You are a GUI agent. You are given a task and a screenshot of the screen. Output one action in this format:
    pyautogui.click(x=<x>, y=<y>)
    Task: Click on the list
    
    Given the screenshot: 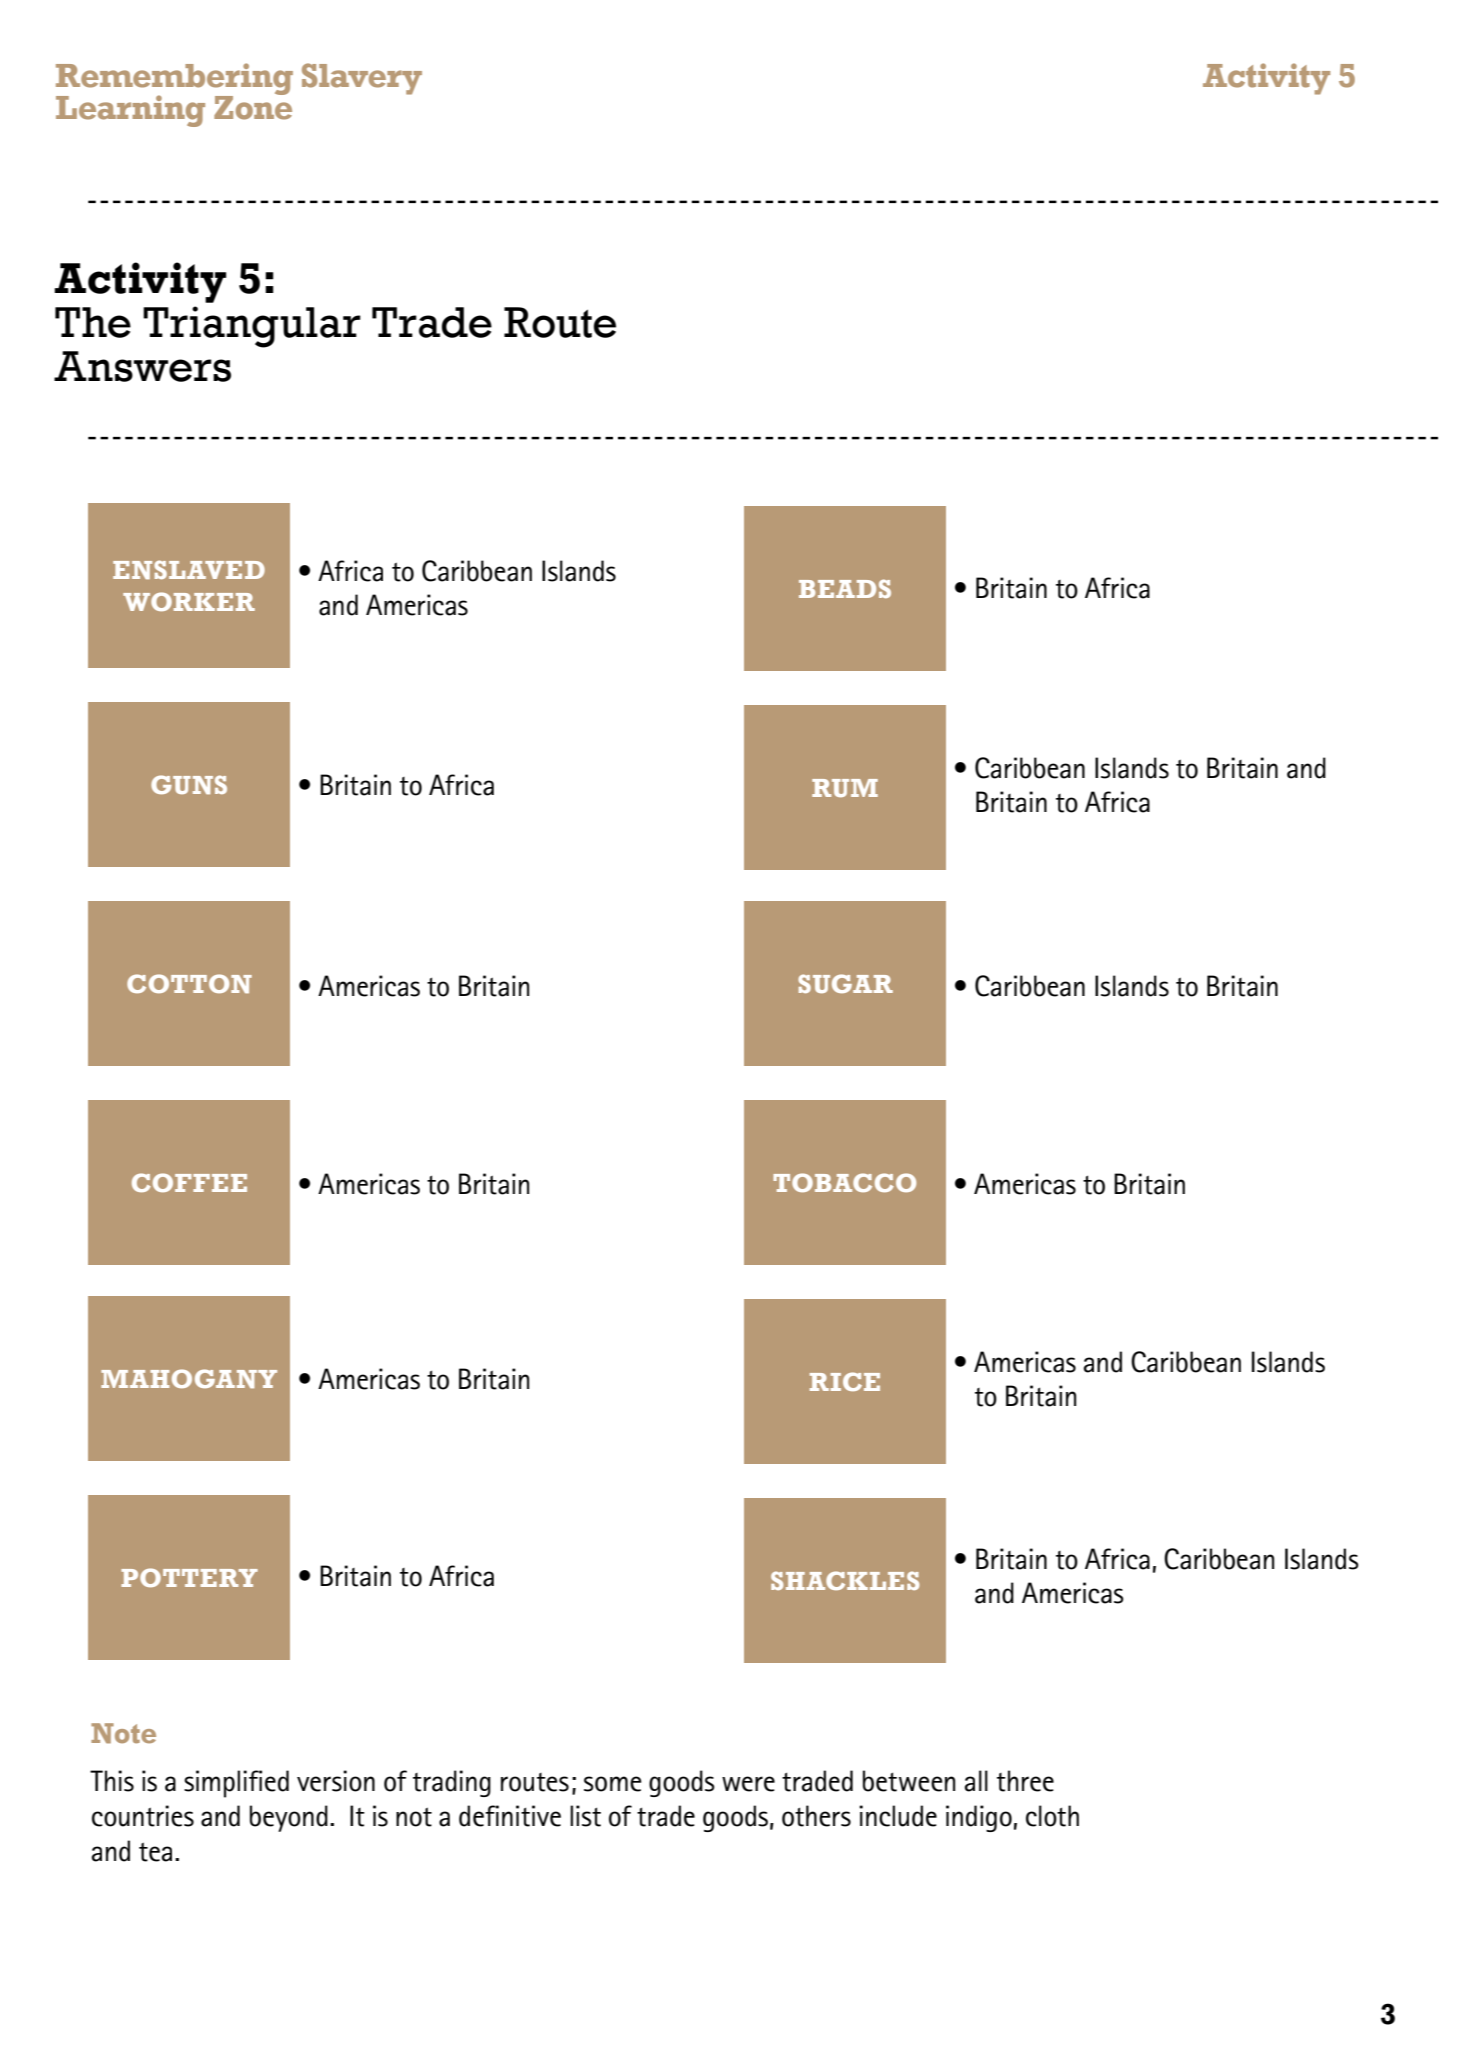 What is the action you would take?
    pyautogui.click(x=585, y=1816)
